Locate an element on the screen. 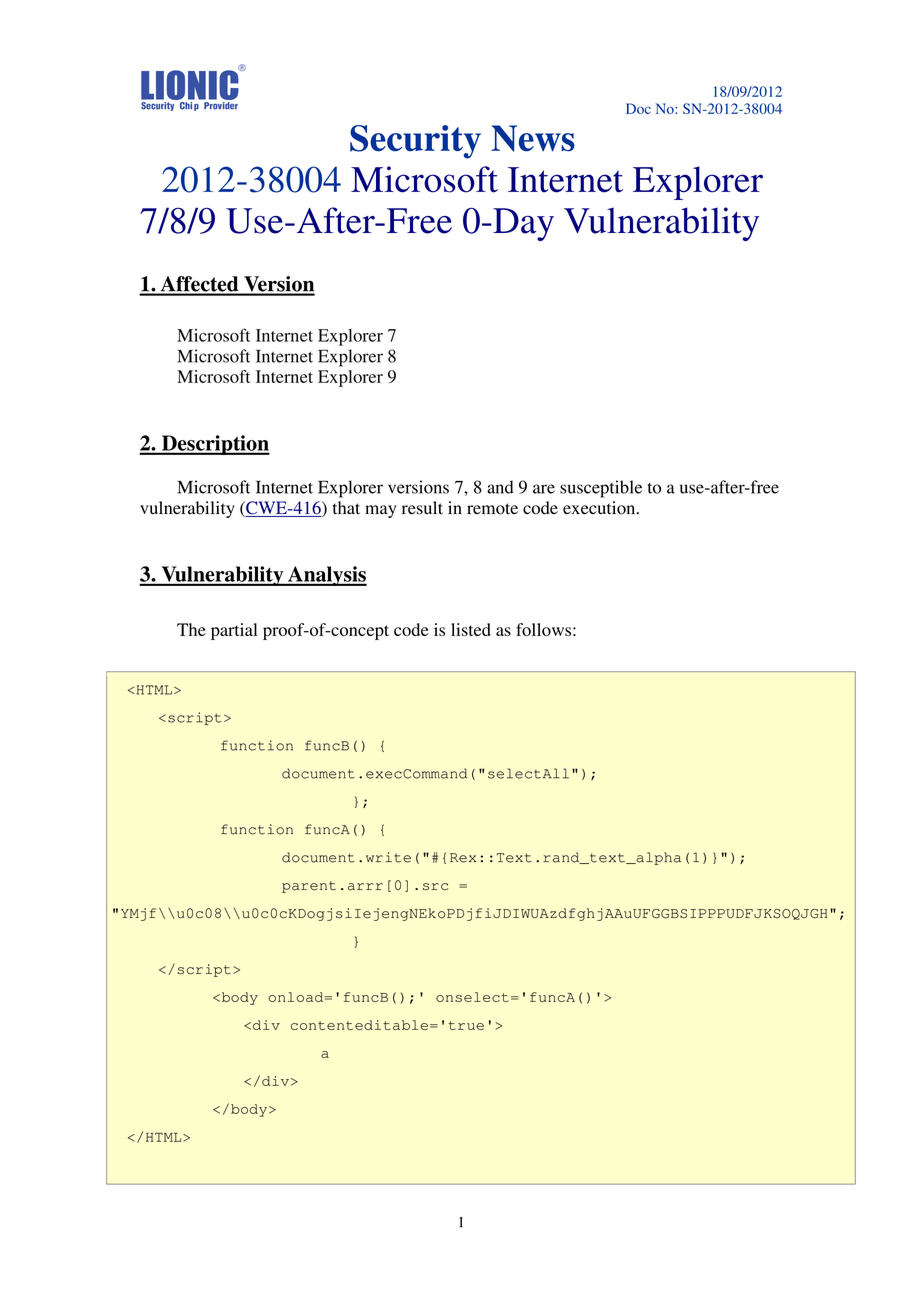  execution is located at coordinates (600, 508).
